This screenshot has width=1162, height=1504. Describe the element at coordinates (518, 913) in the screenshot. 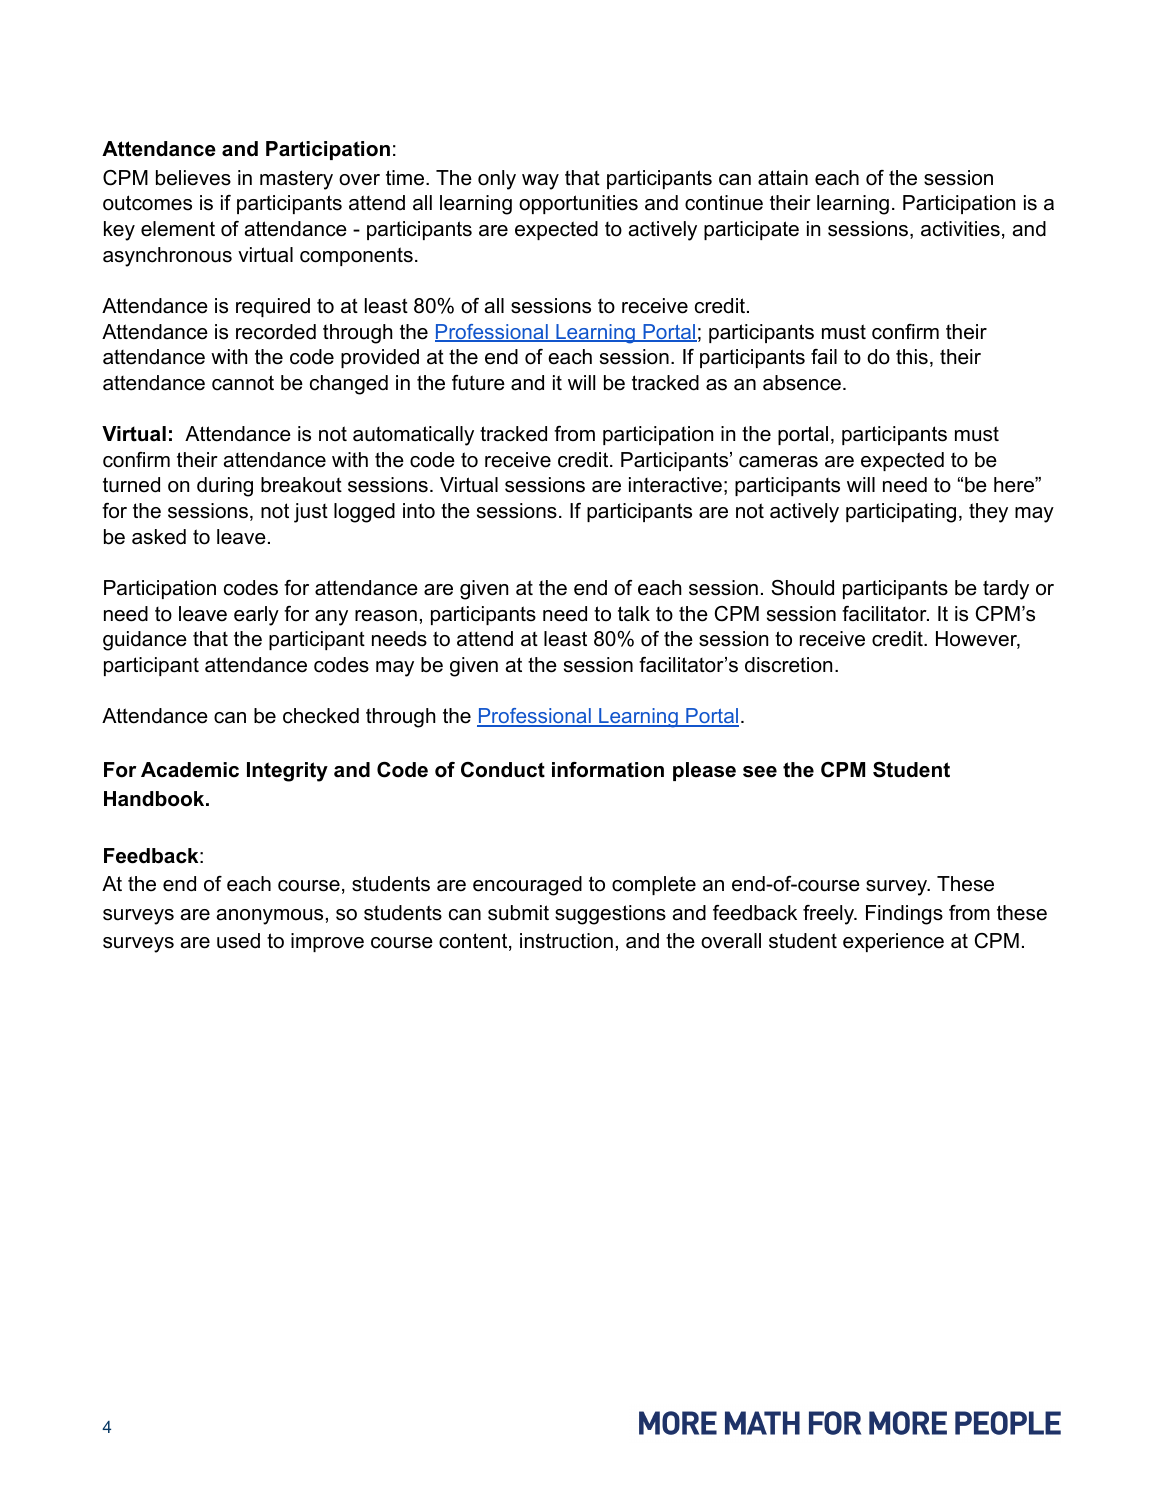

I see `submit` at that location.
